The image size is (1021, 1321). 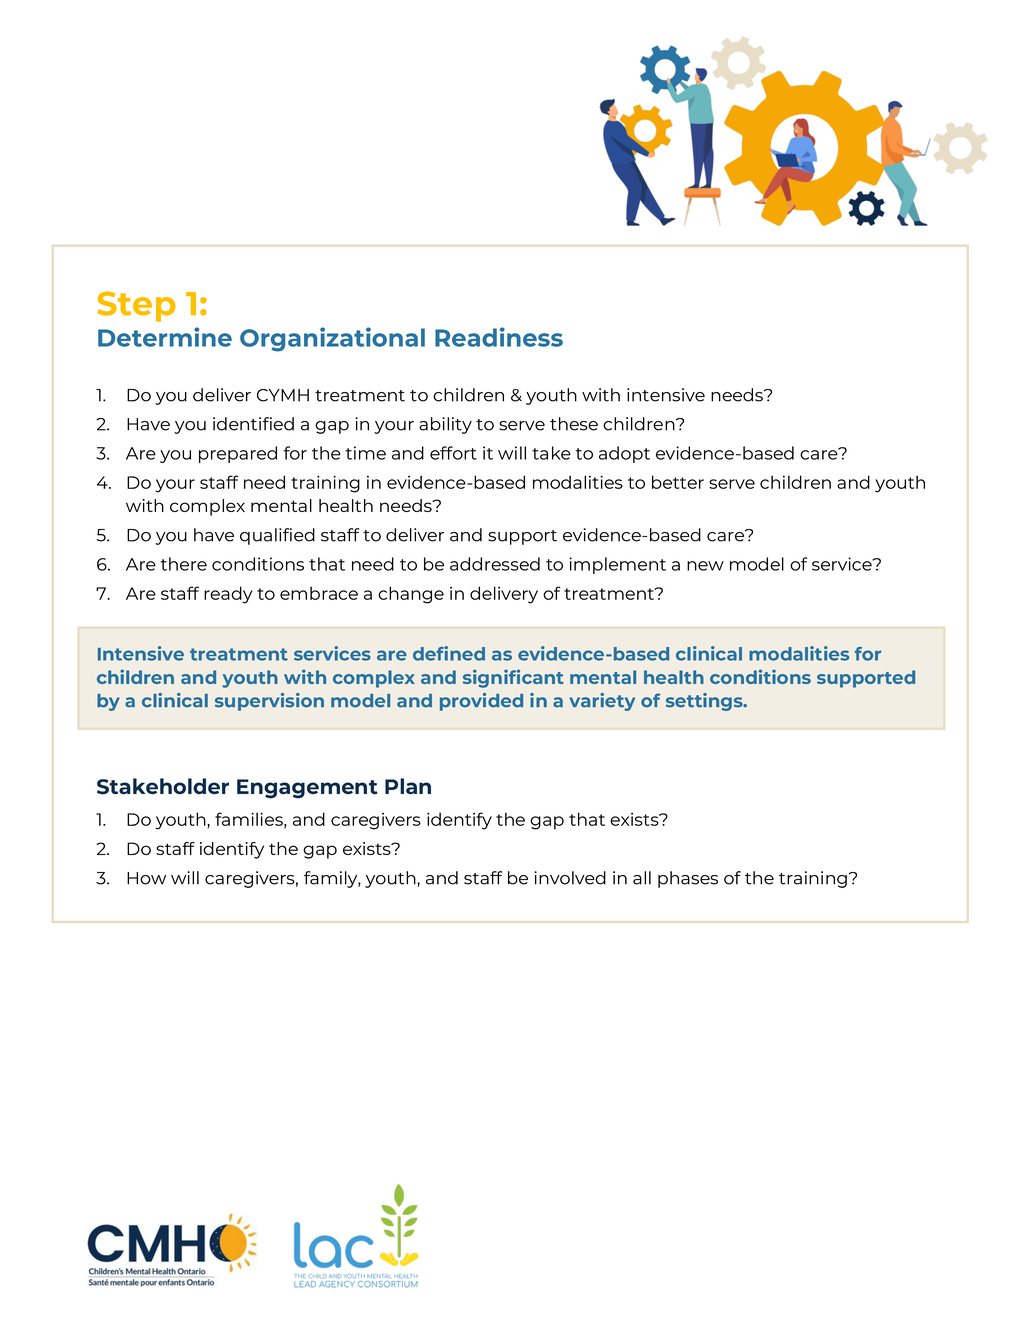 I want to click on adopt, so click(x=624, y=454).
